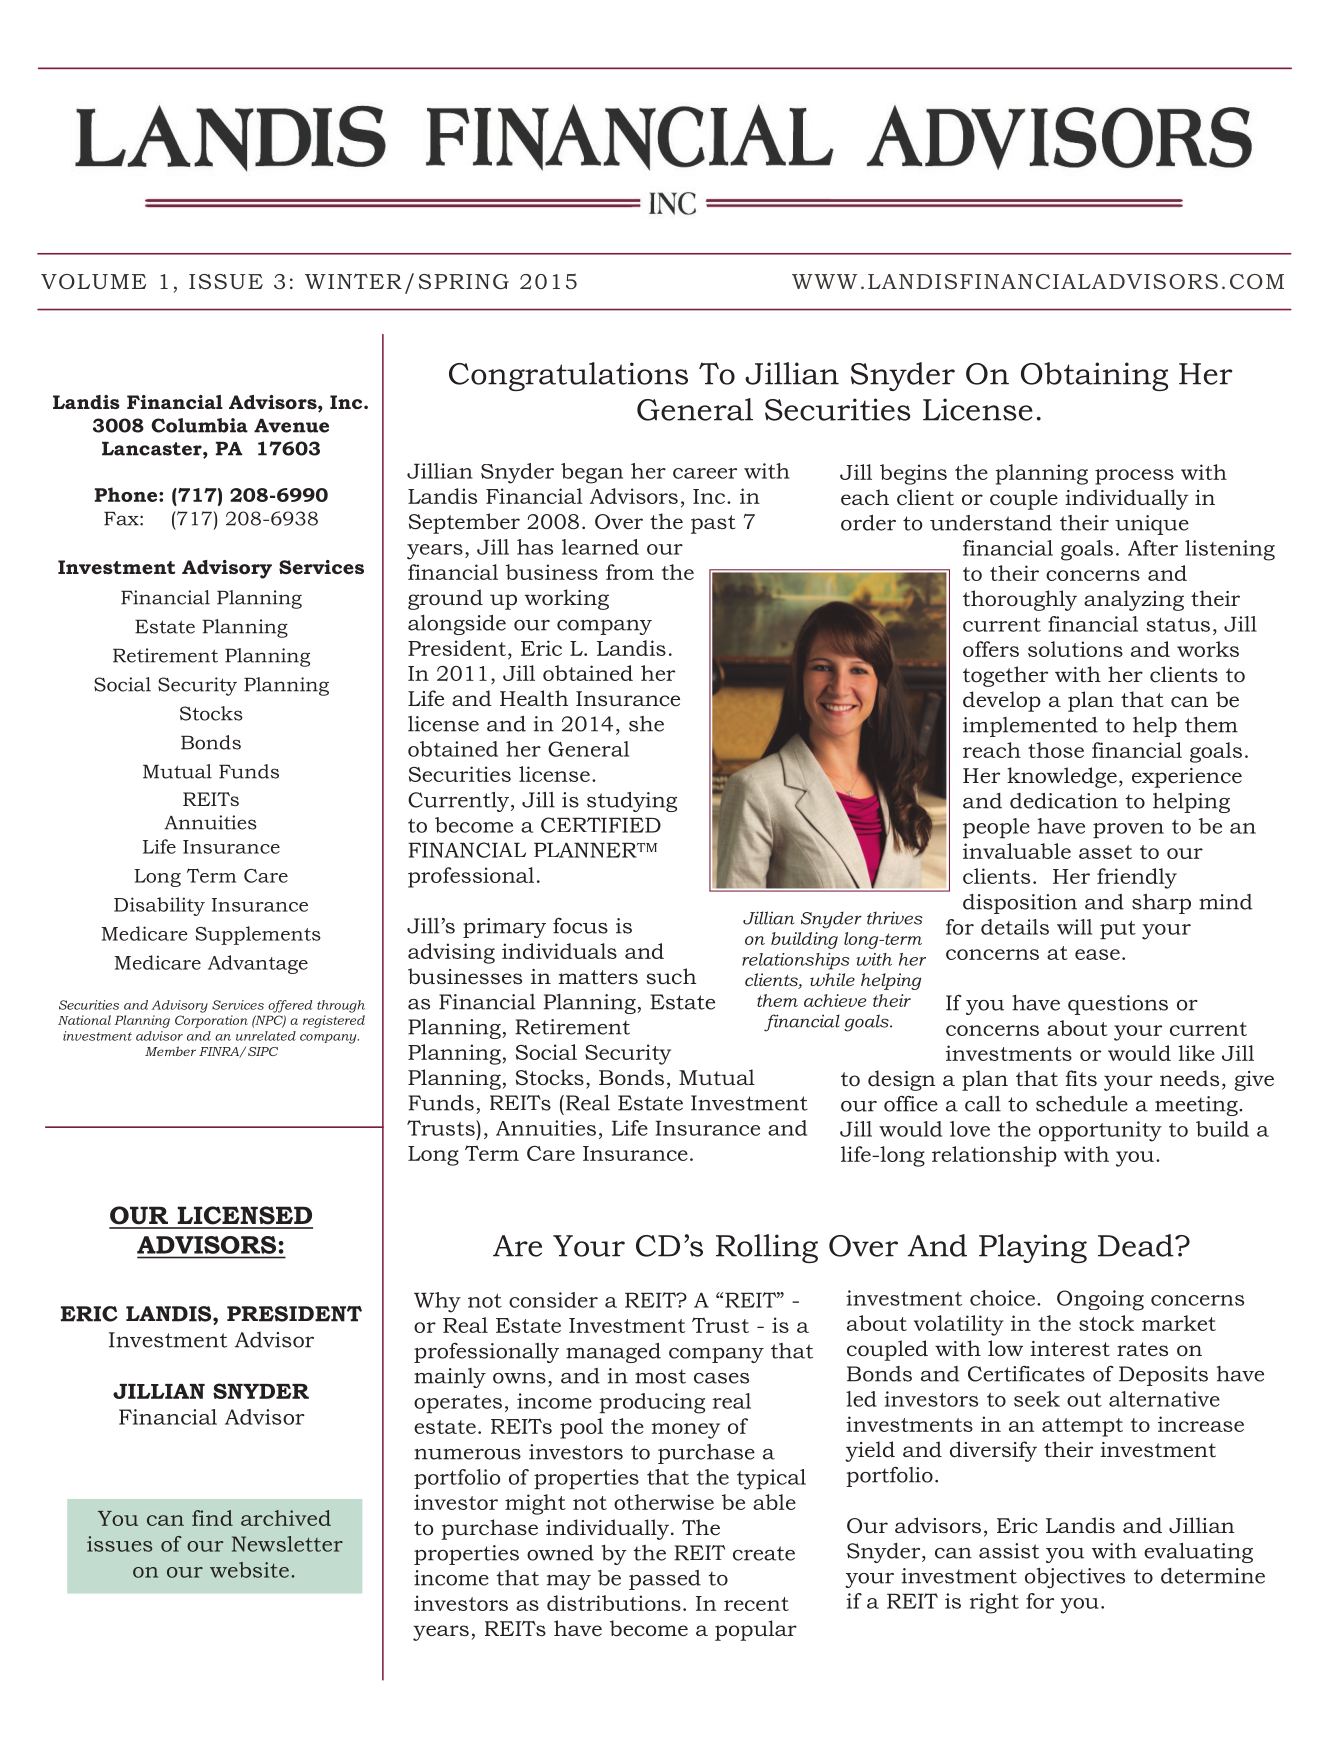 The image size is (1344, 1739). What do you see at coordinates (249, 1570) in the screenshot?
I see `website` at bounding box center [249, 1570].
